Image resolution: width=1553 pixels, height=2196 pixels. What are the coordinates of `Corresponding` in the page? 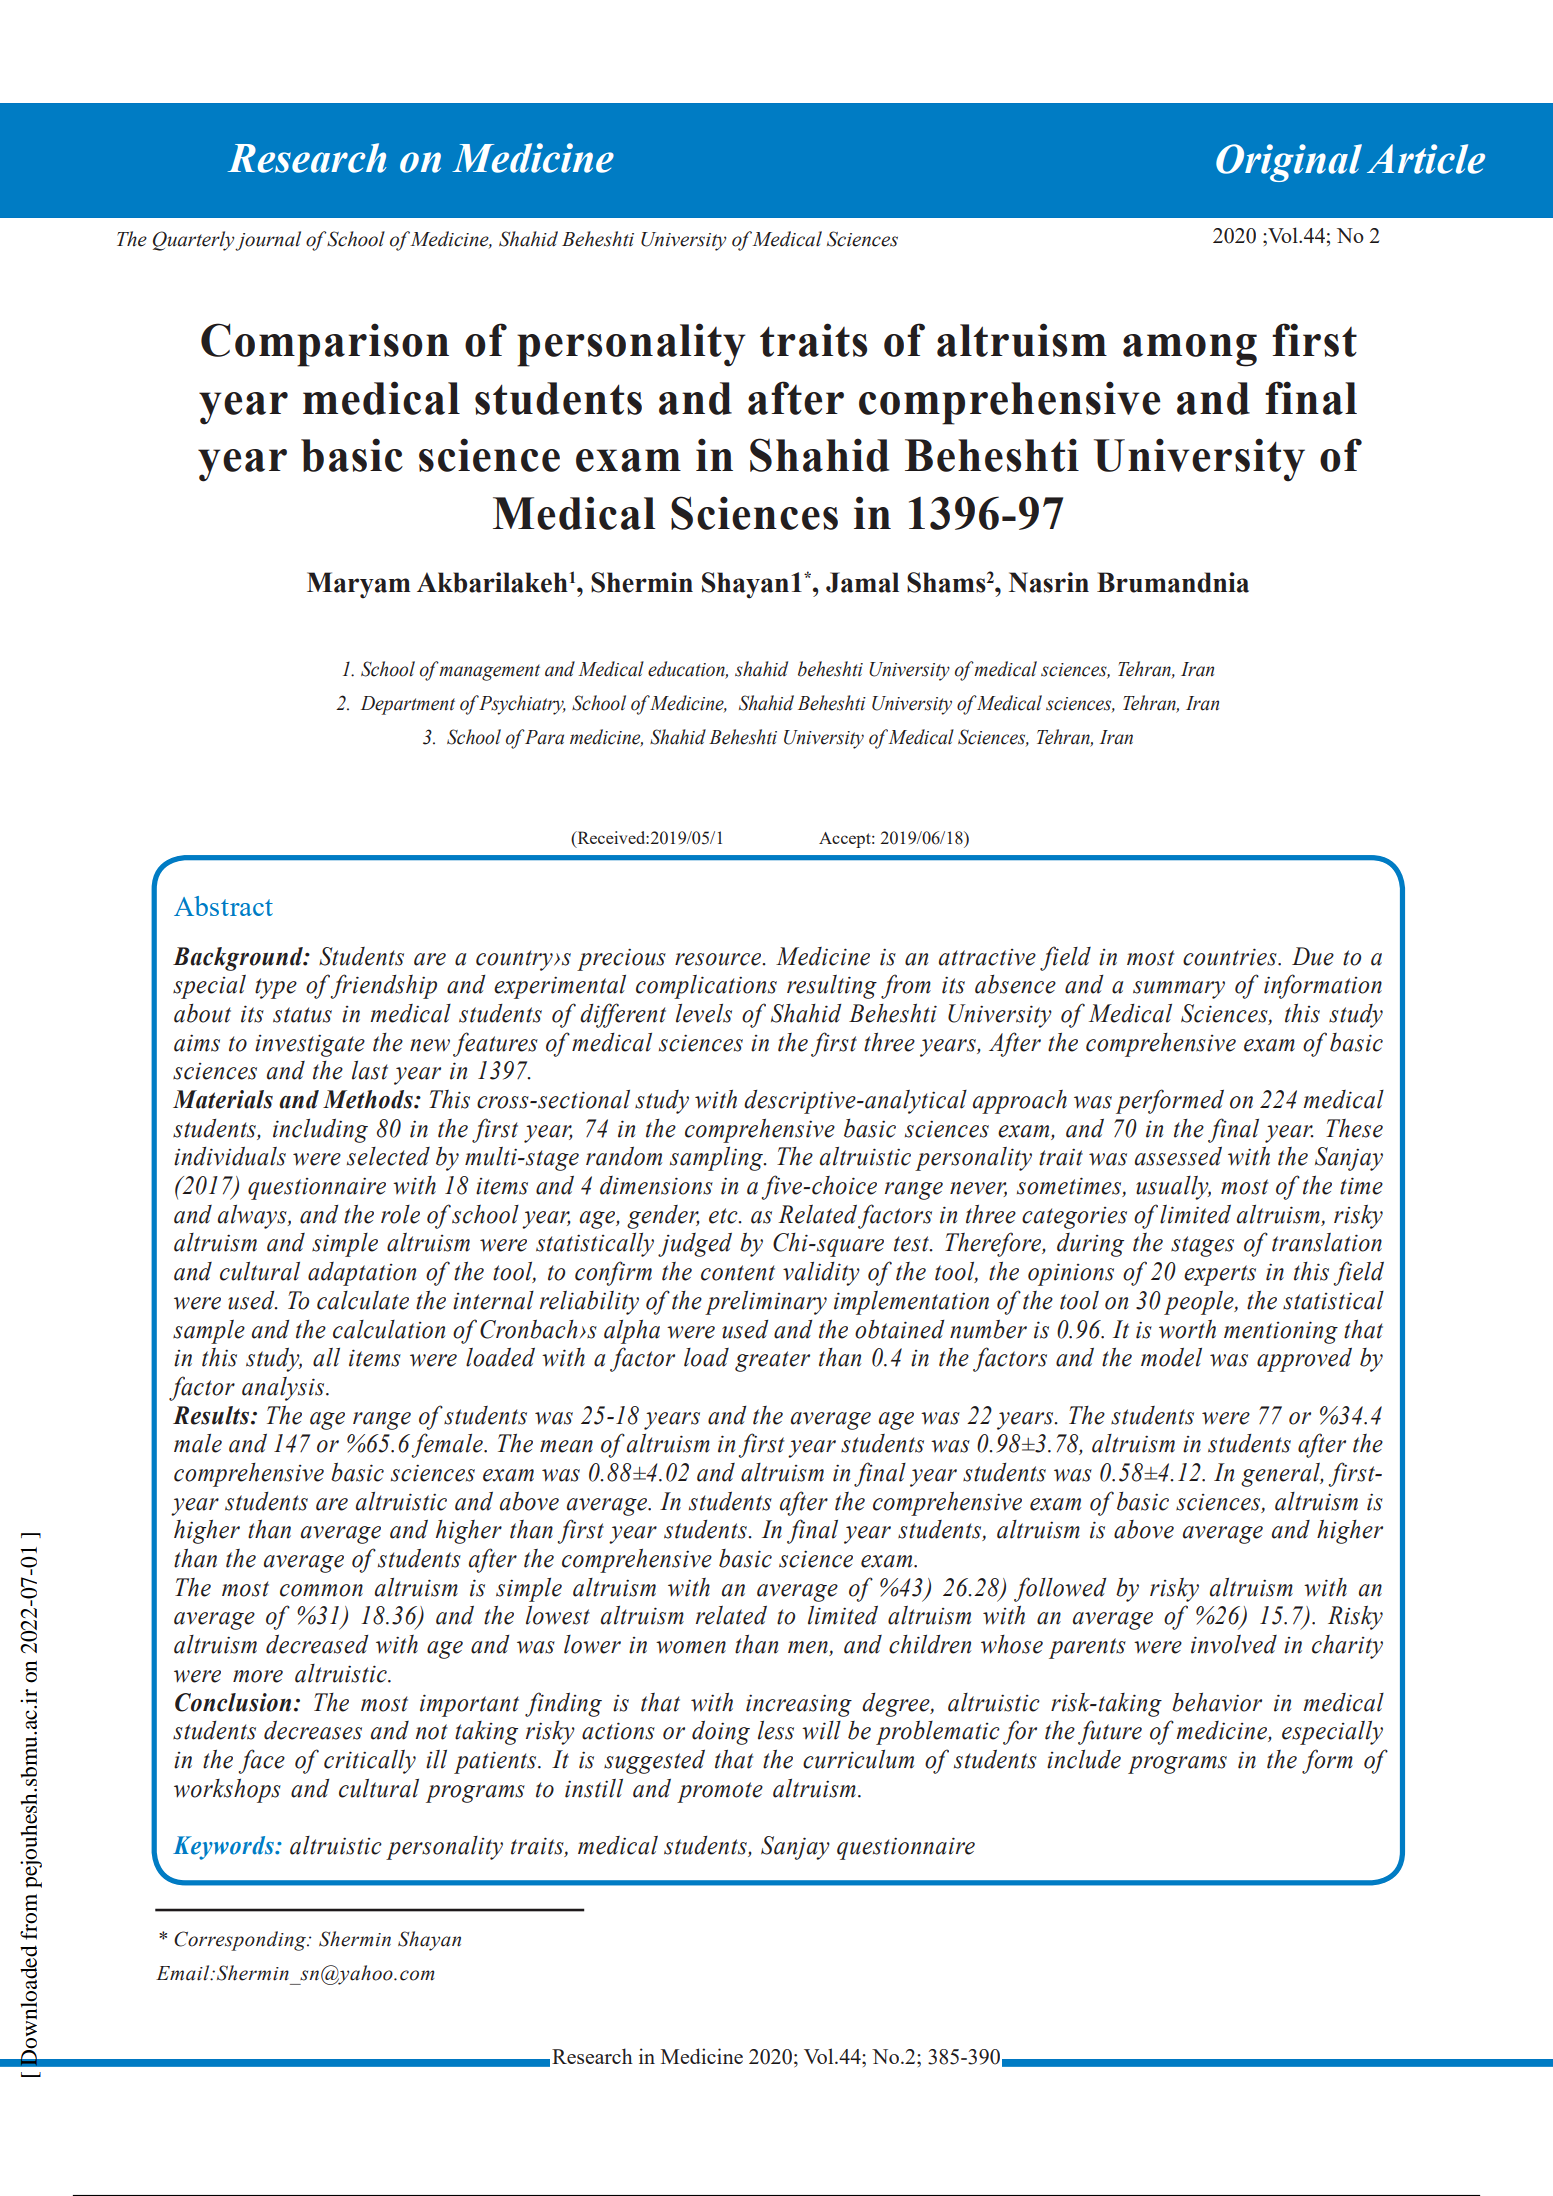 It's located at (241, 1941).
